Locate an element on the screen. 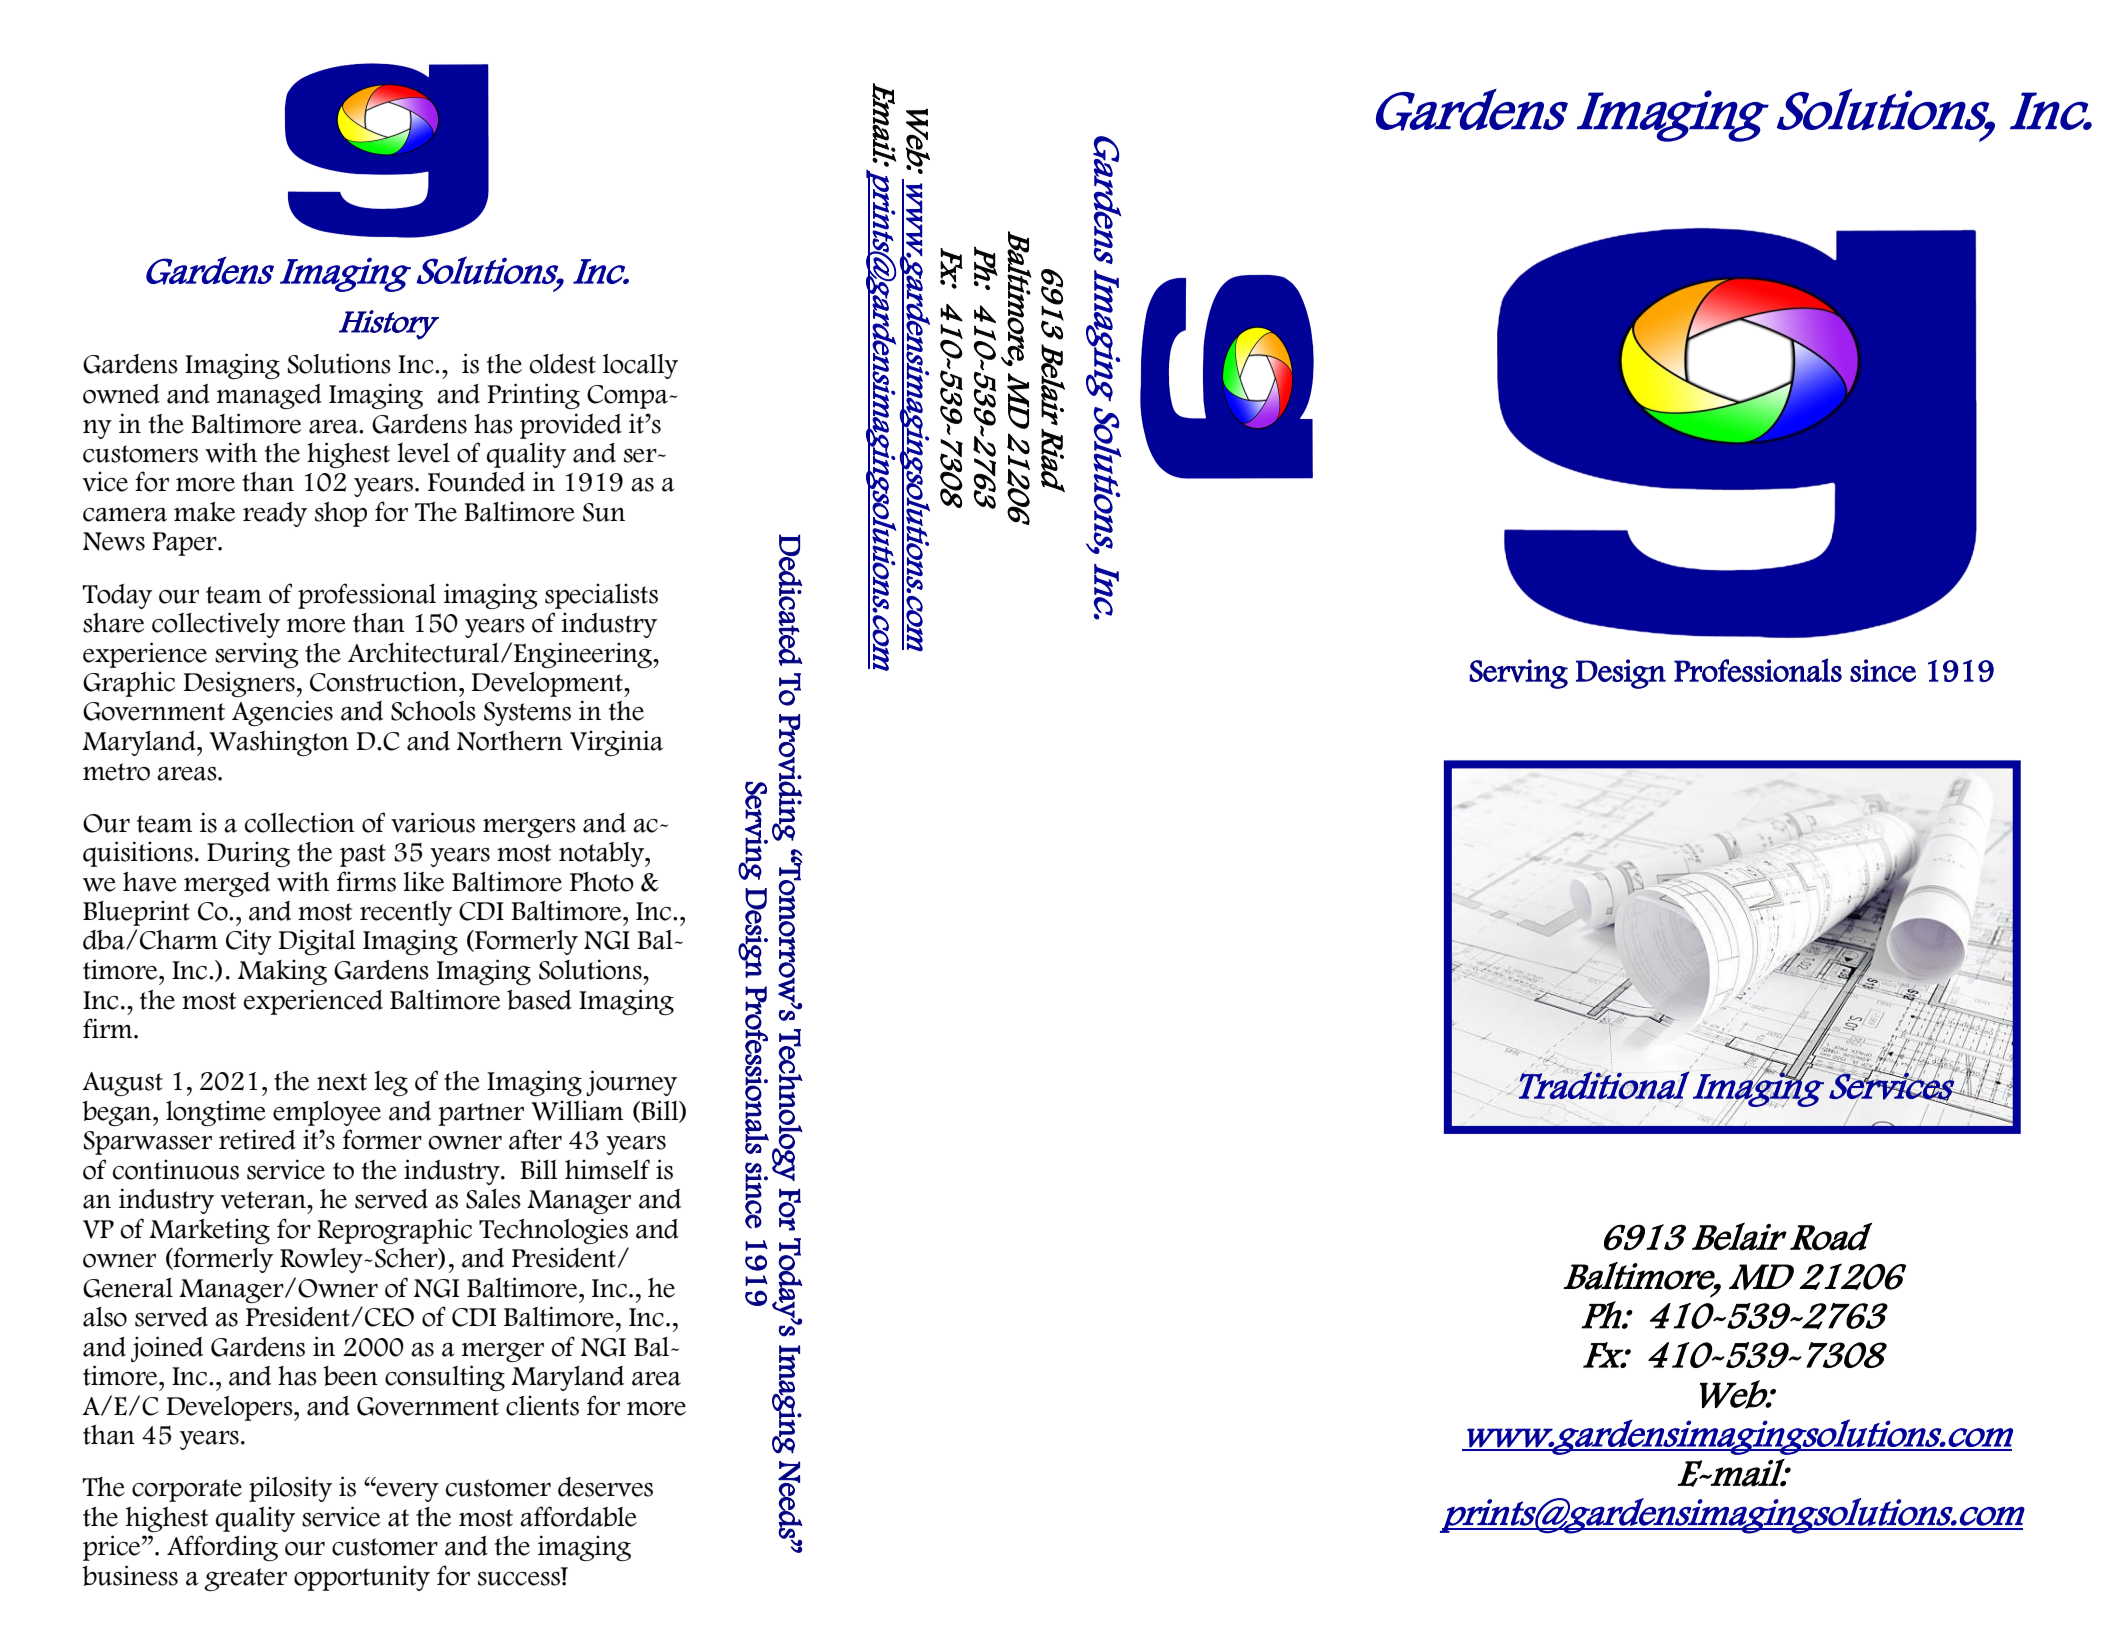 This screenshot has height=1629, width=2107. opportunity is located at coordinates (362, 1578).
